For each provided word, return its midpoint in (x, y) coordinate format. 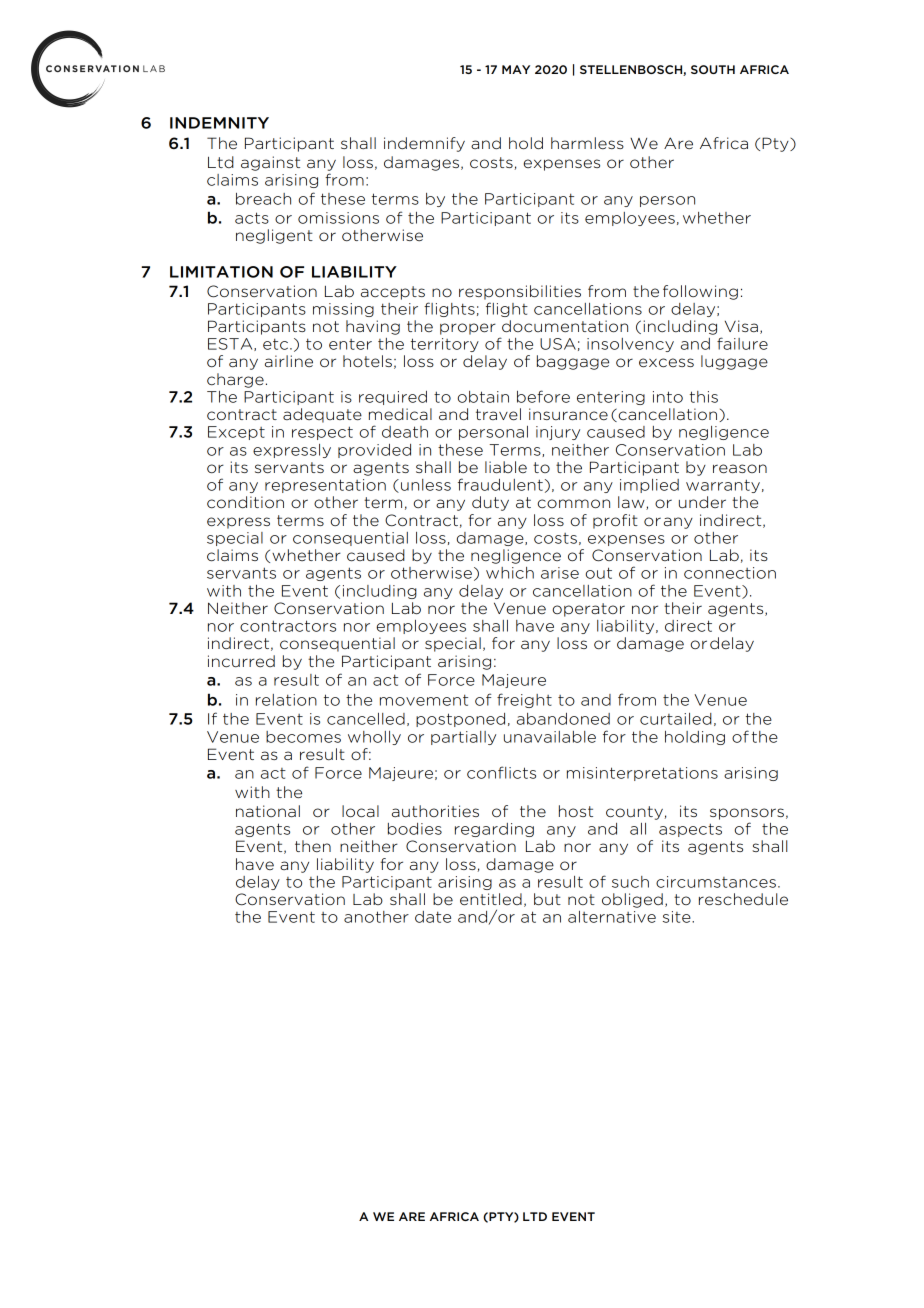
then (313, 846)
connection (730, 573)
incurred (241, 661)
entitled (491, 899)
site (678, 917)
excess (666, 363)
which (510, 573)
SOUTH (713, 69)
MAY (516, 69)
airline (289, 361)
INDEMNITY (219, 123)
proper (468, 329)
